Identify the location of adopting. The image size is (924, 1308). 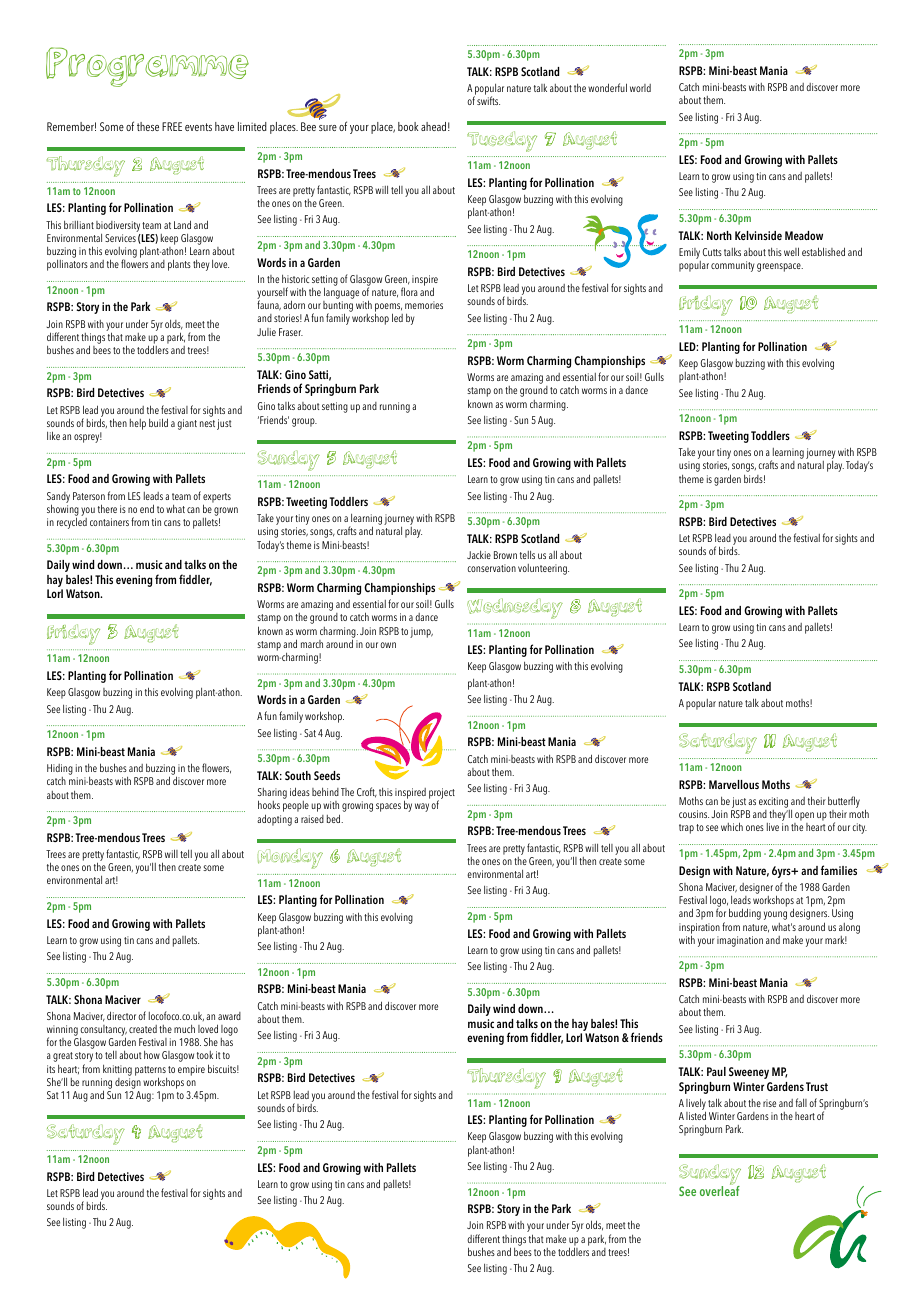
(274, 820).
